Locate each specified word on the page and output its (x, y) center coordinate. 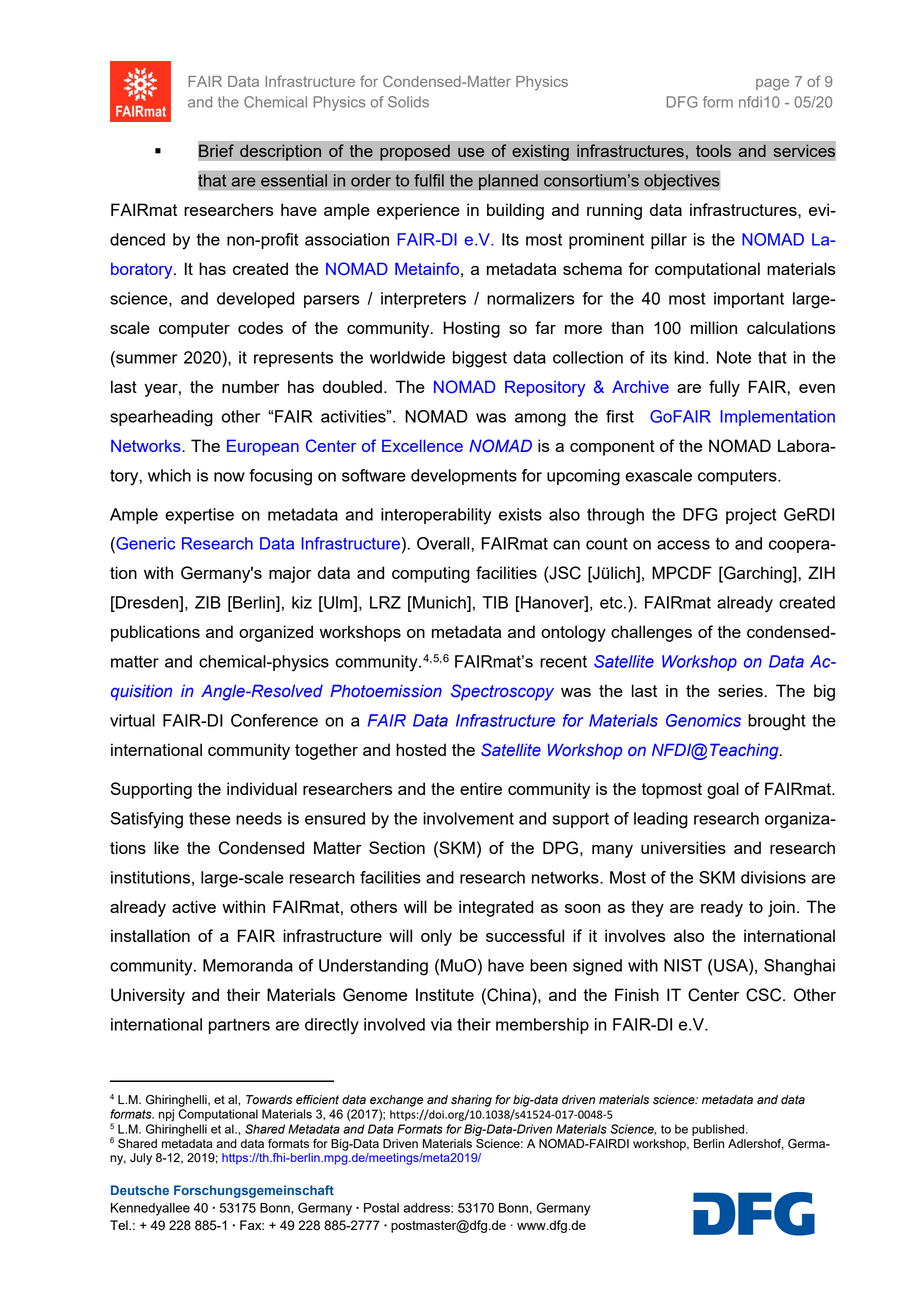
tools (714, 150)
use (471, 152)
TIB (495, 602)
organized (276, 633)
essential (294, 180)
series (740, 690)
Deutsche (140, 1190)
